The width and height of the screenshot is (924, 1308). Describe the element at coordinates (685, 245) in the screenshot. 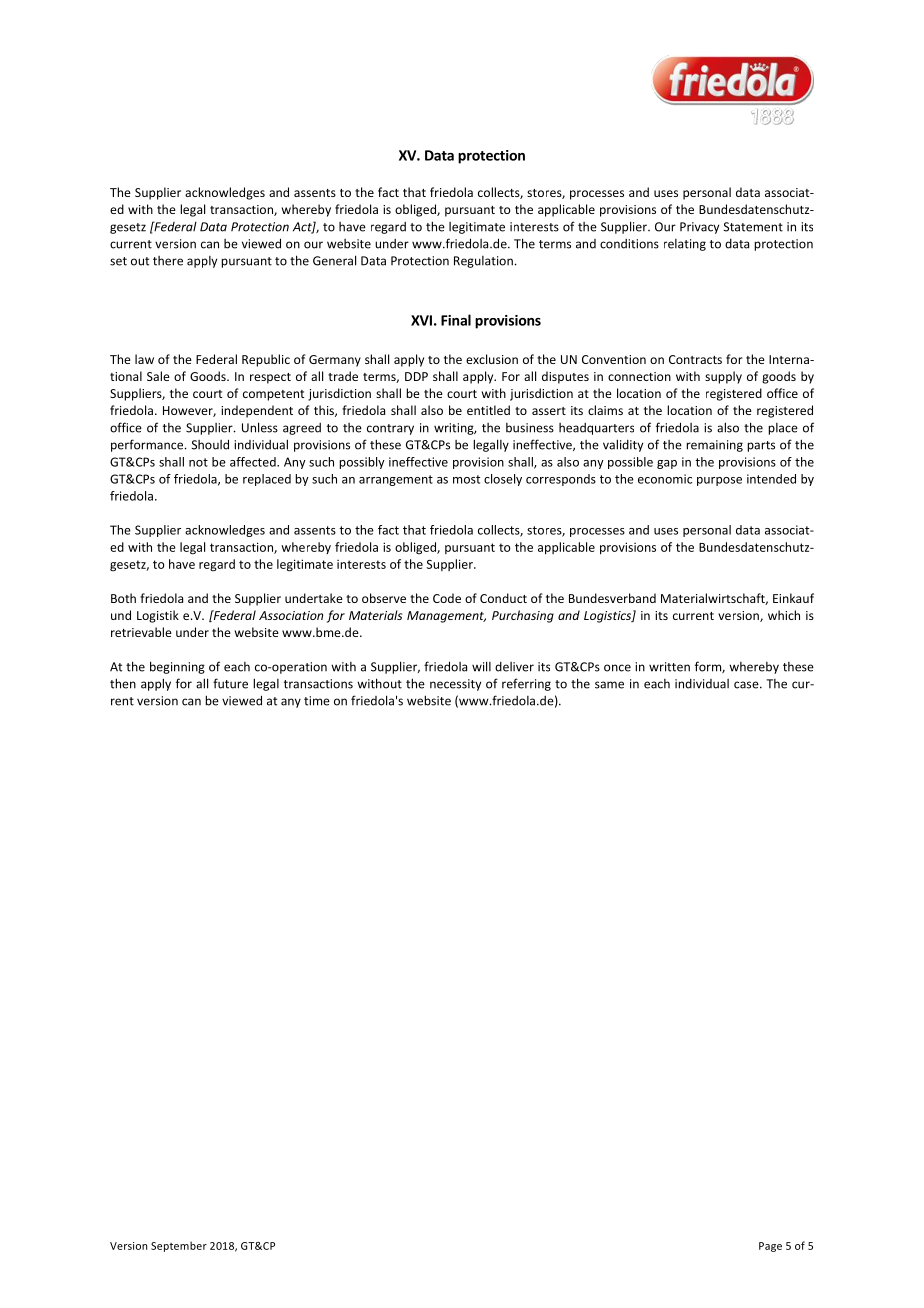

I see `relating` at that location.
